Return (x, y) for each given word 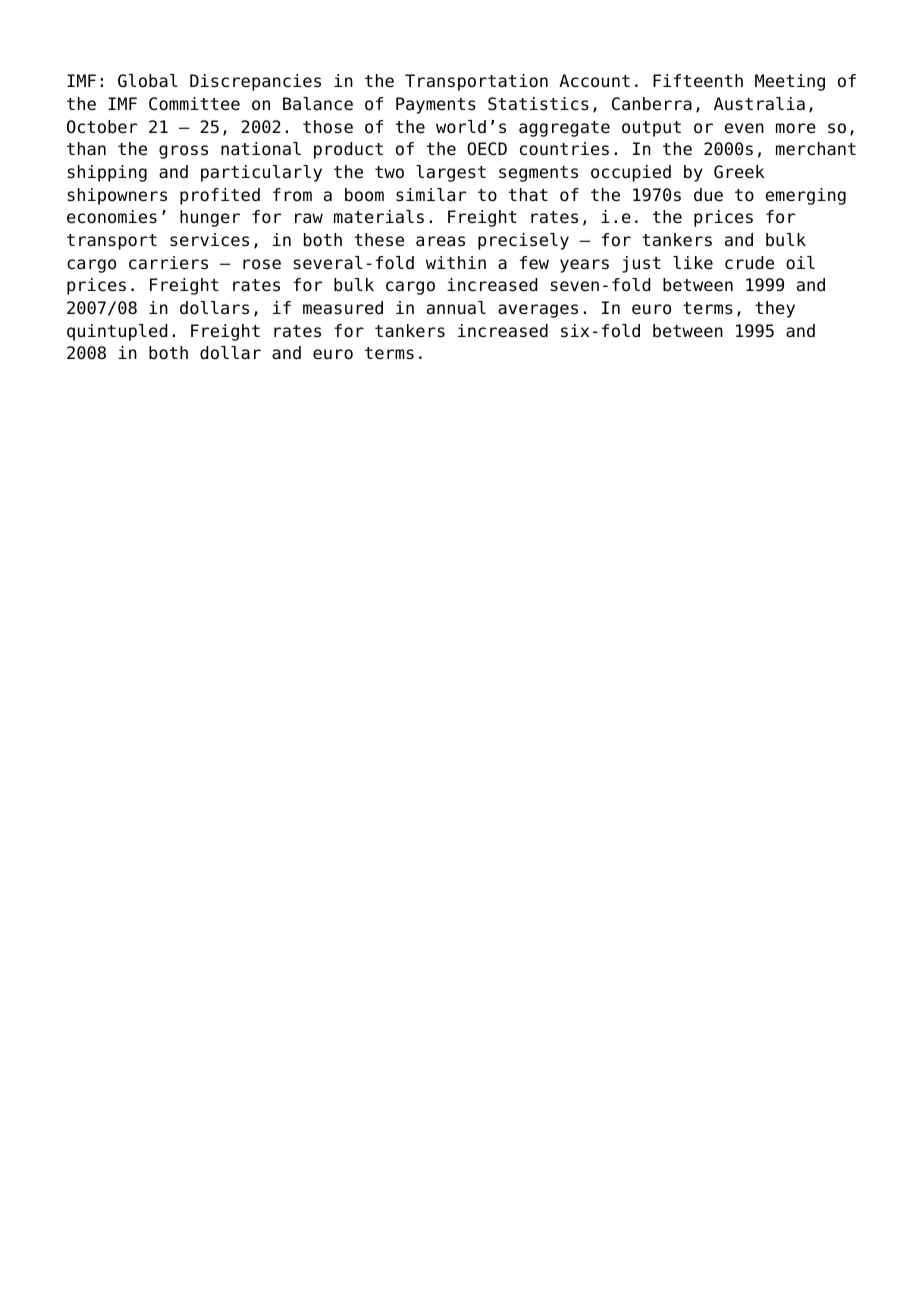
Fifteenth (698, 81)
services (209, 240)
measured (343, 308)
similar (431, 195)
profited (220, 196)
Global (148, 81)
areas (440, 241)
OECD (487, 149)
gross (183, 152)
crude (749, 263)
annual (456, 307)
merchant (816, 149)
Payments (436, 105)
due (708, 195)
